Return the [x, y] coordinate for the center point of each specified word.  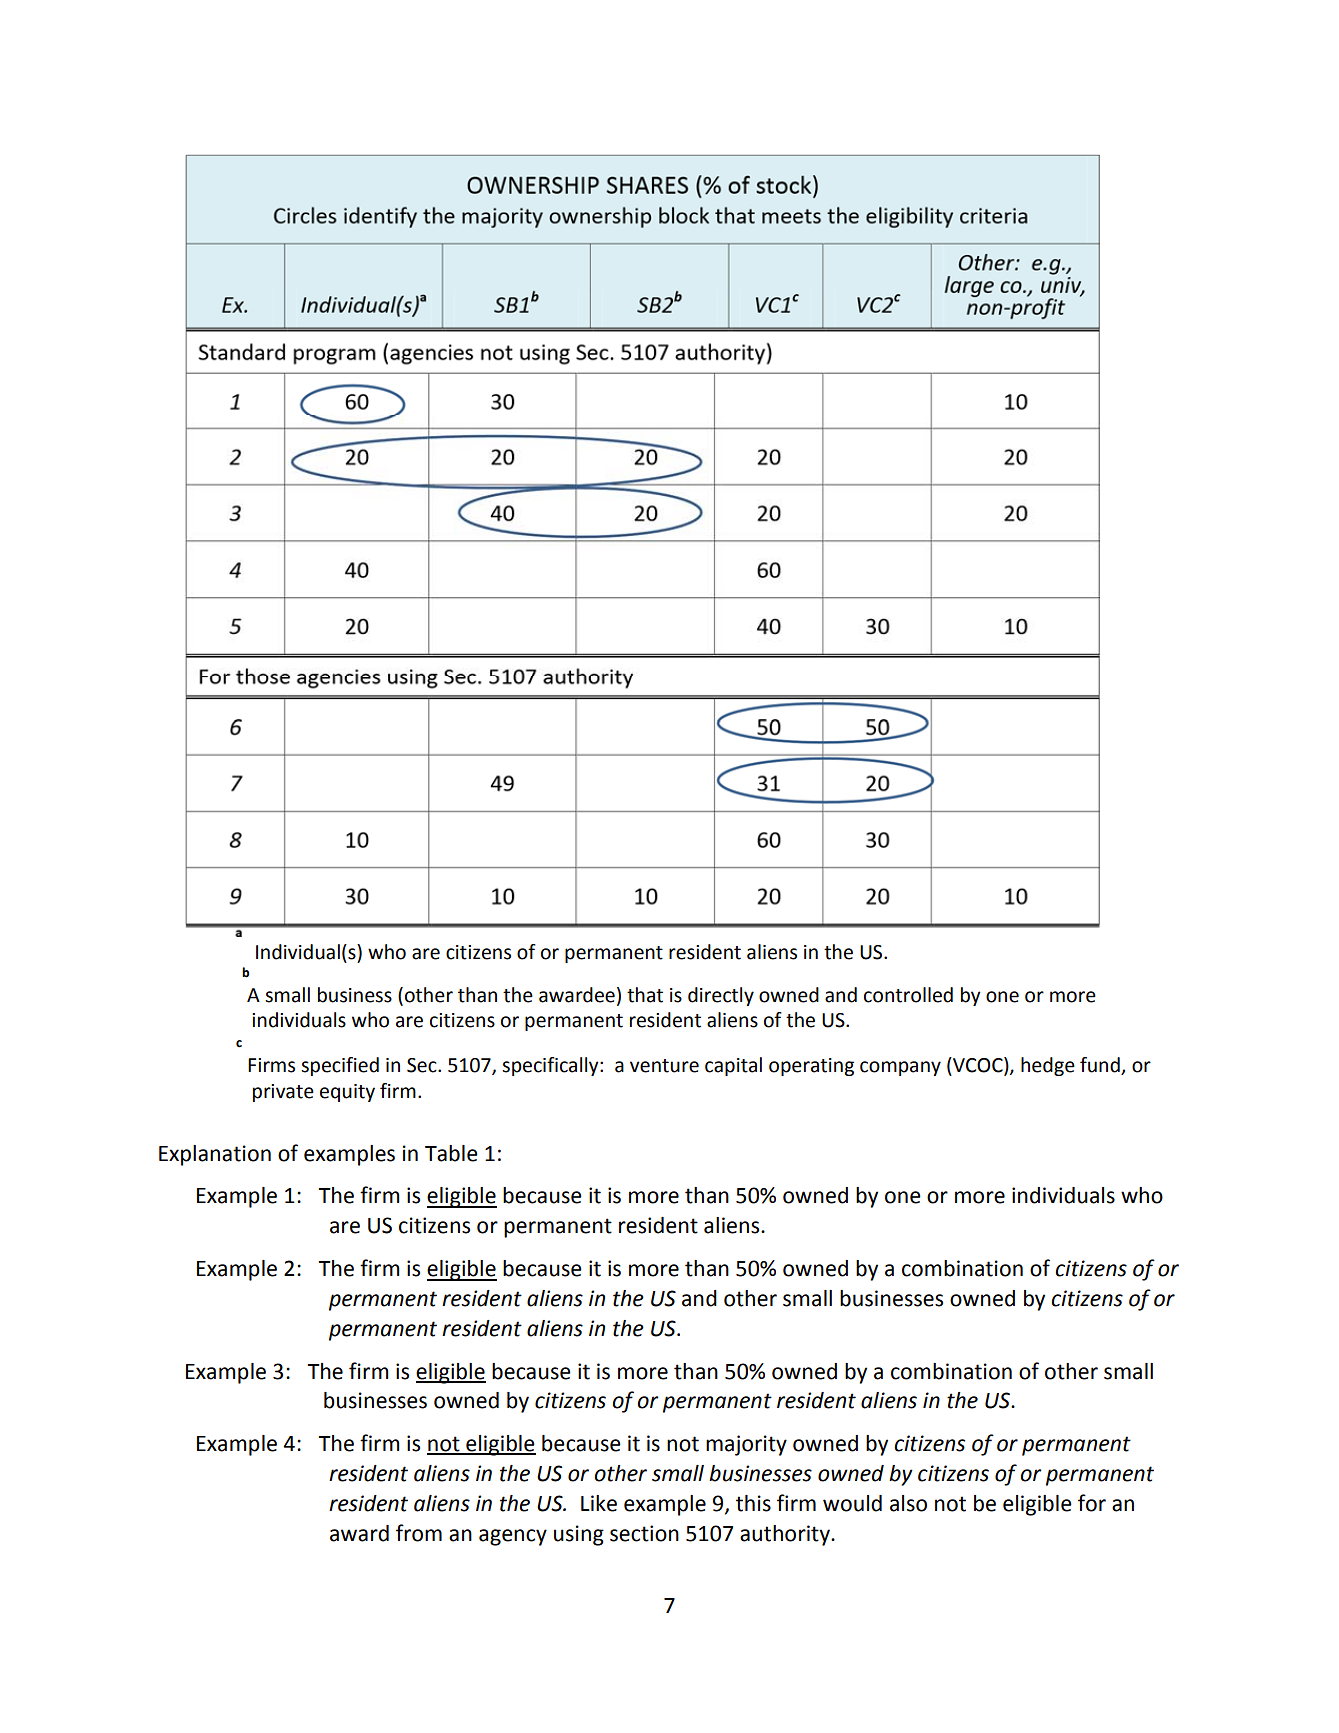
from [419, 1533]
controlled [908, 995]
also [908, 1503]
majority [746, 1445]
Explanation [215, 1155]
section [644, 1533]
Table [451, 1153]
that [645, 995]
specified [340, 1066]
